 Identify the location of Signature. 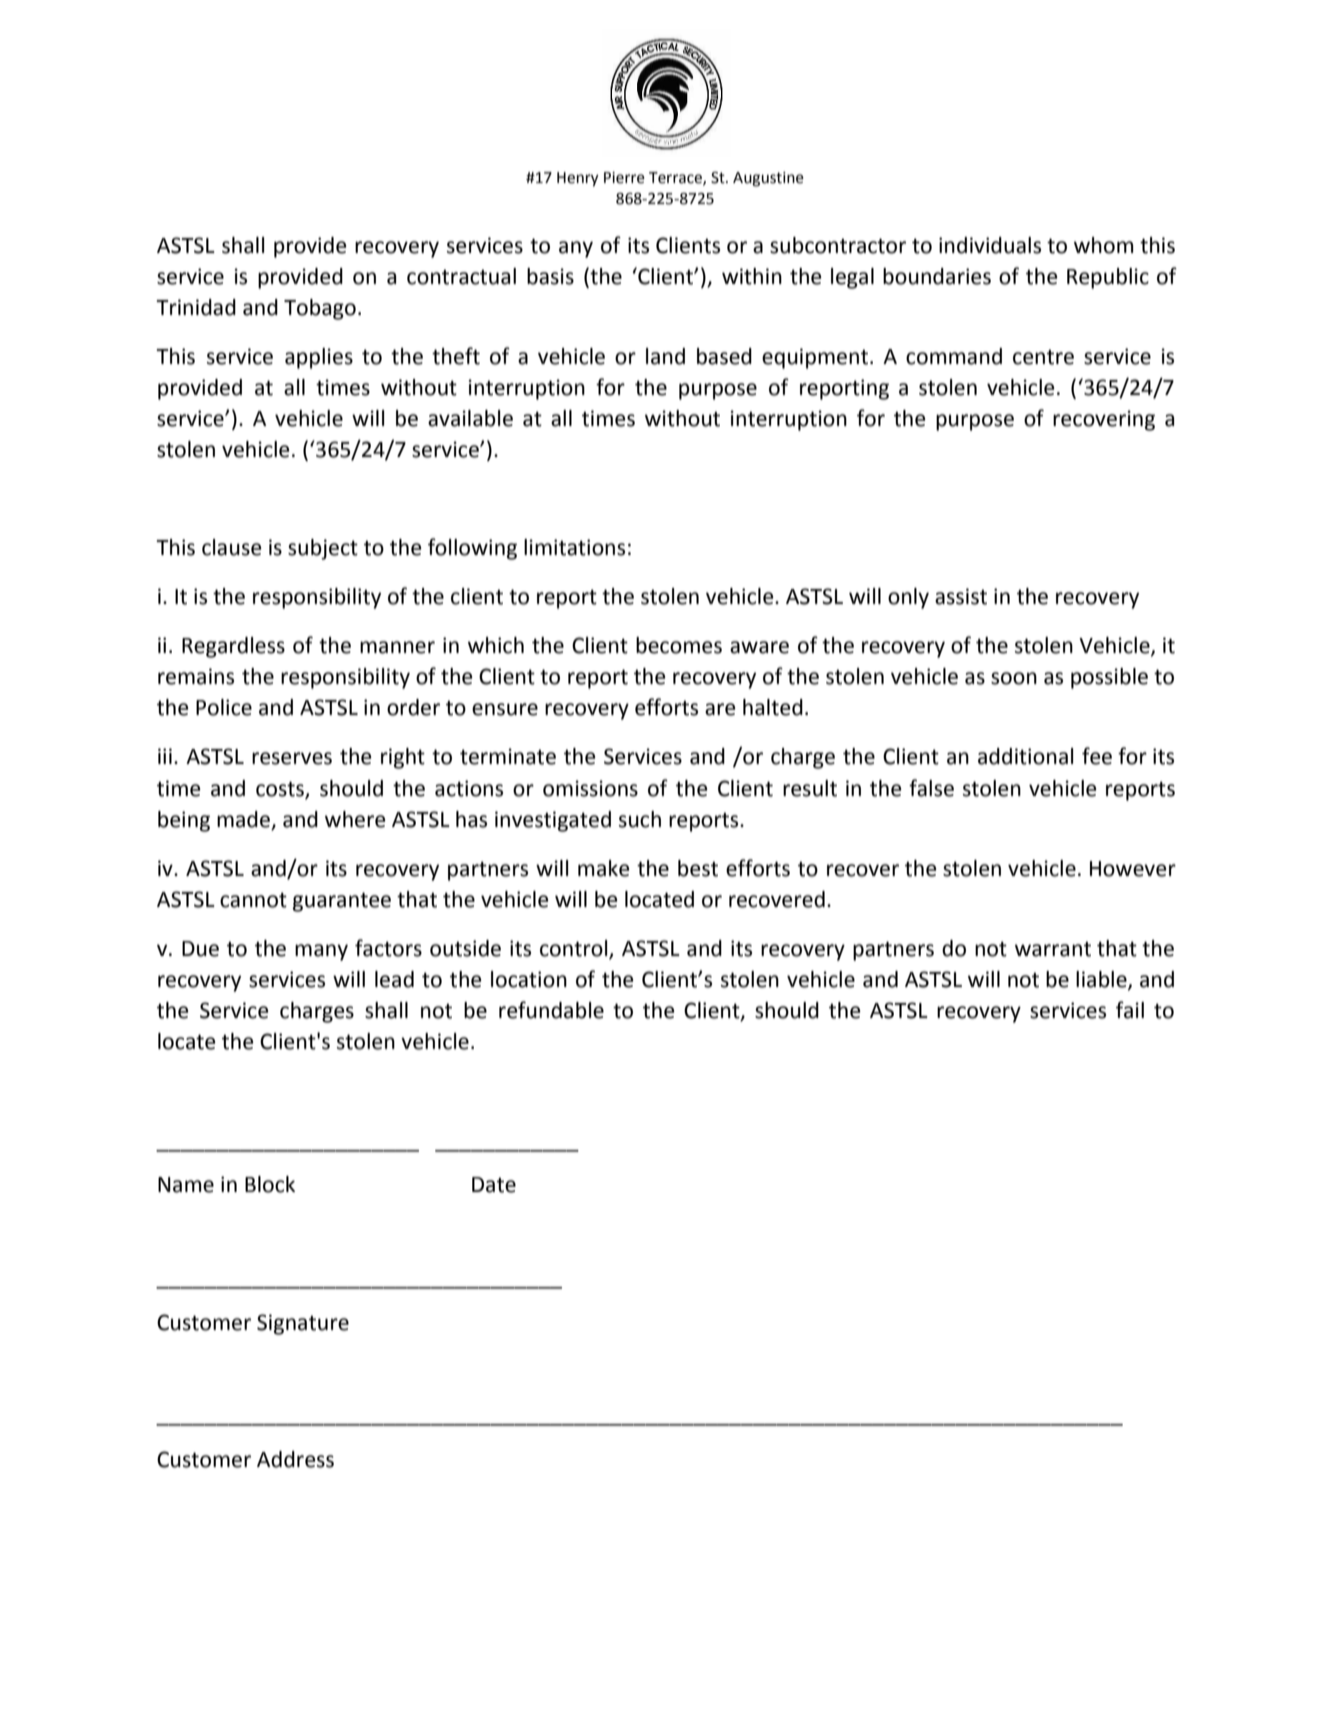
(303, 1324).
